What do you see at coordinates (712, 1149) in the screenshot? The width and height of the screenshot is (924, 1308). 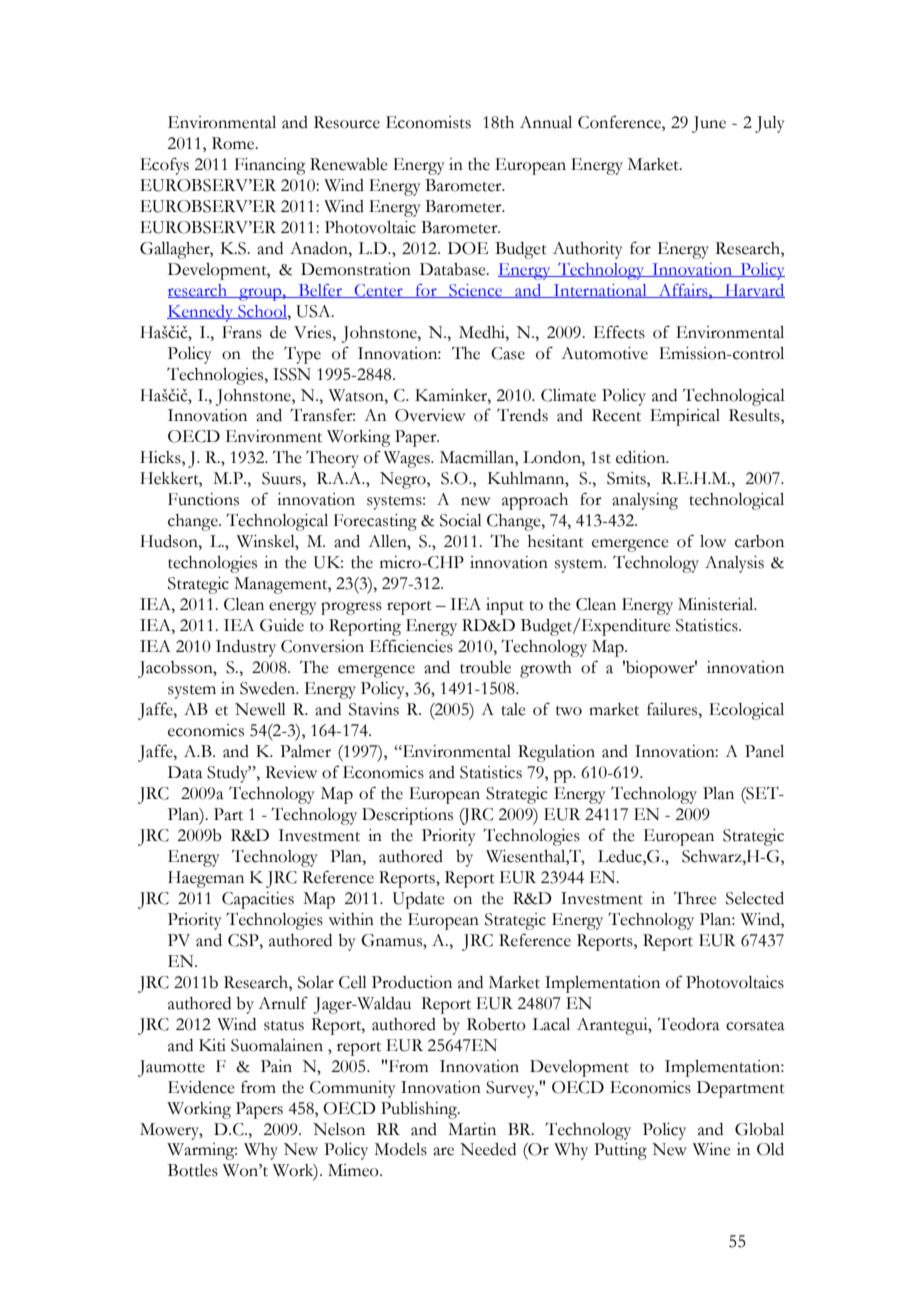 I see `Wine` at bounding box center [712, 1149].
